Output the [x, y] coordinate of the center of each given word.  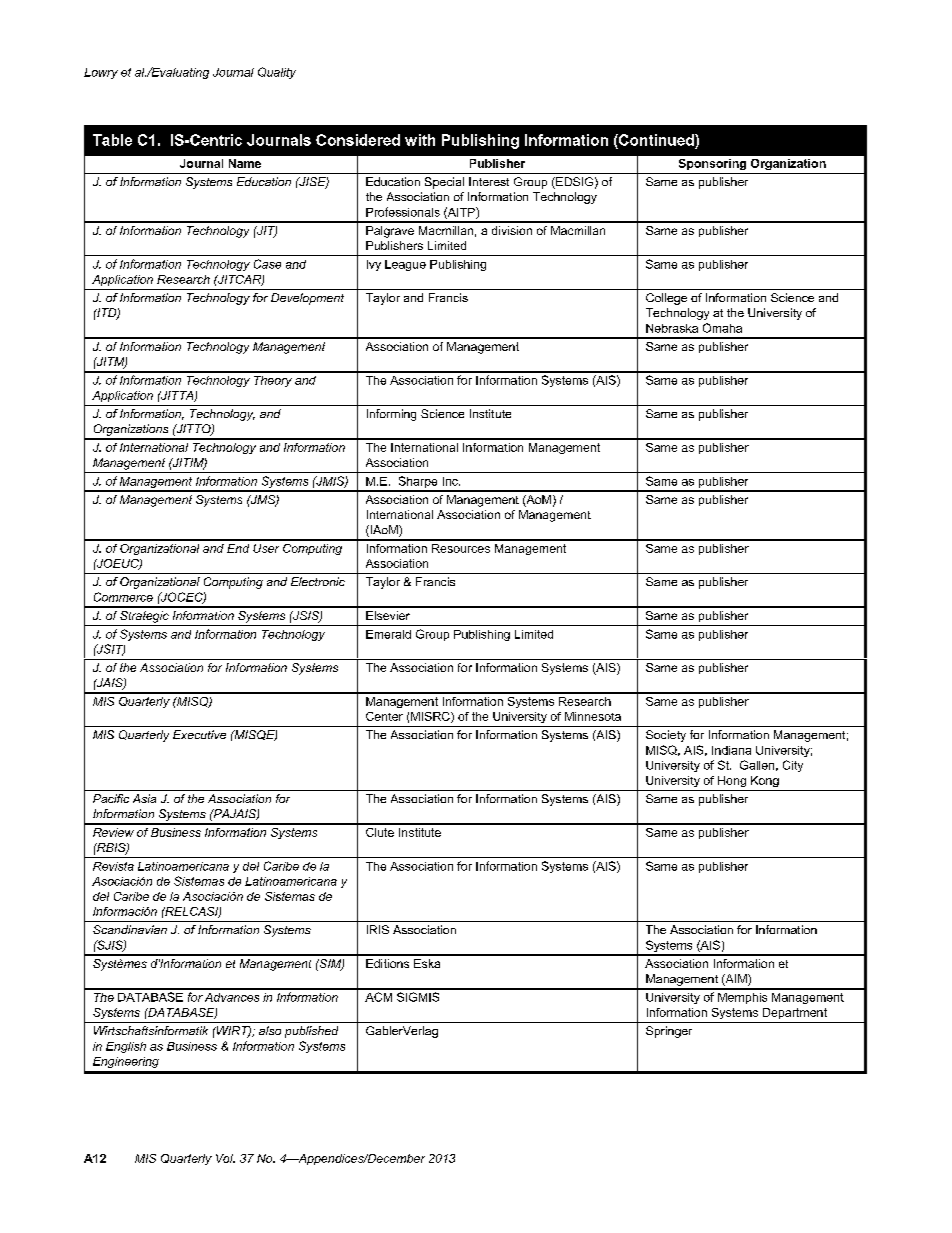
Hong [732, 781]
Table [112, 140]
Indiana [731, 750]
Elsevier [388, 615]
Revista [113, 866]
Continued [656, 140]
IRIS [378, 929]
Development [307, 299]
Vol [225, 1158]
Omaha [722, 328]
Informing [391, 415]
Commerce [123, 597]
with [420, 140]
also [270, 1030]
